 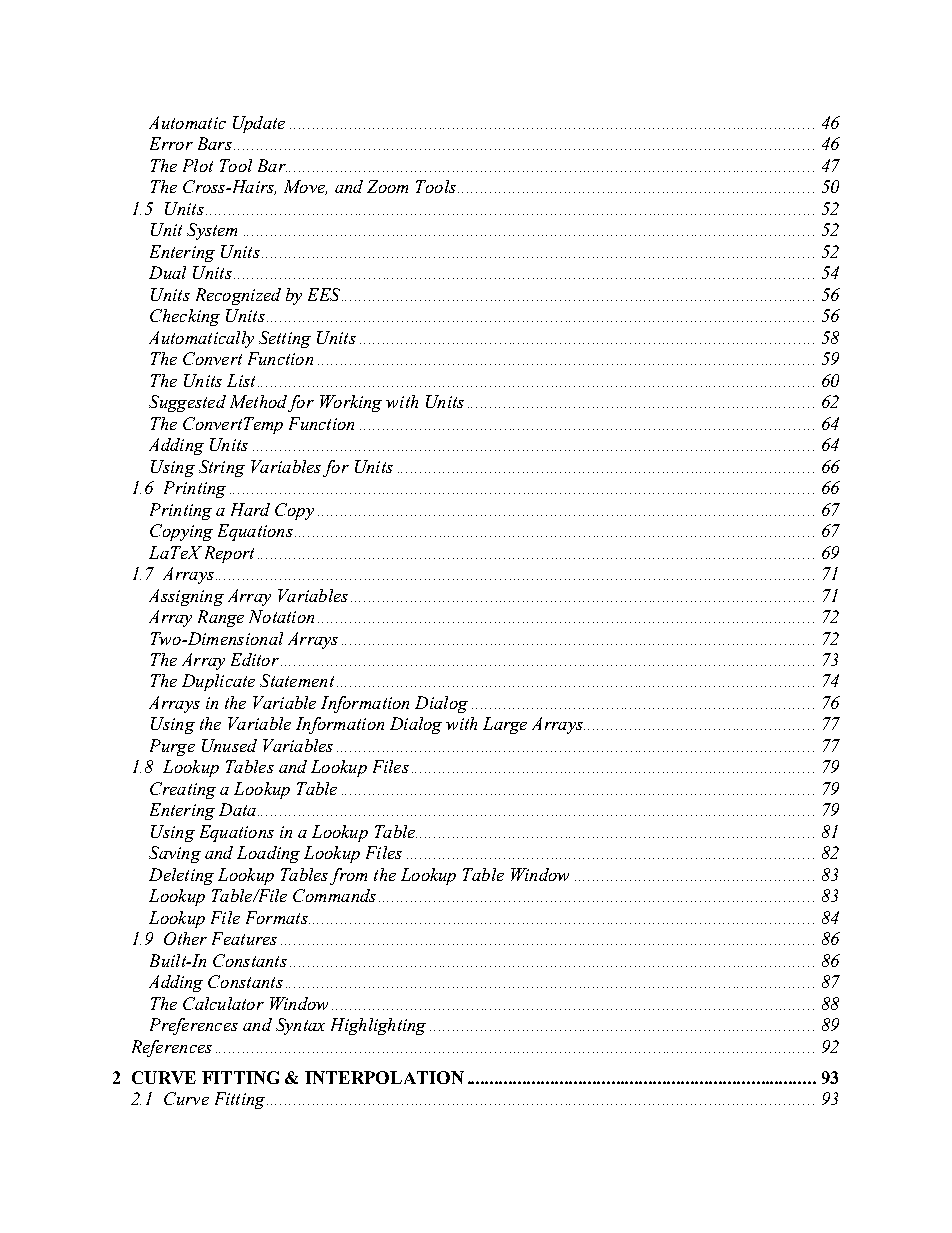 What do you see at coordinates (198, 165) in the screenshot?
I see `Plot` at bounding box center [198, 165].
